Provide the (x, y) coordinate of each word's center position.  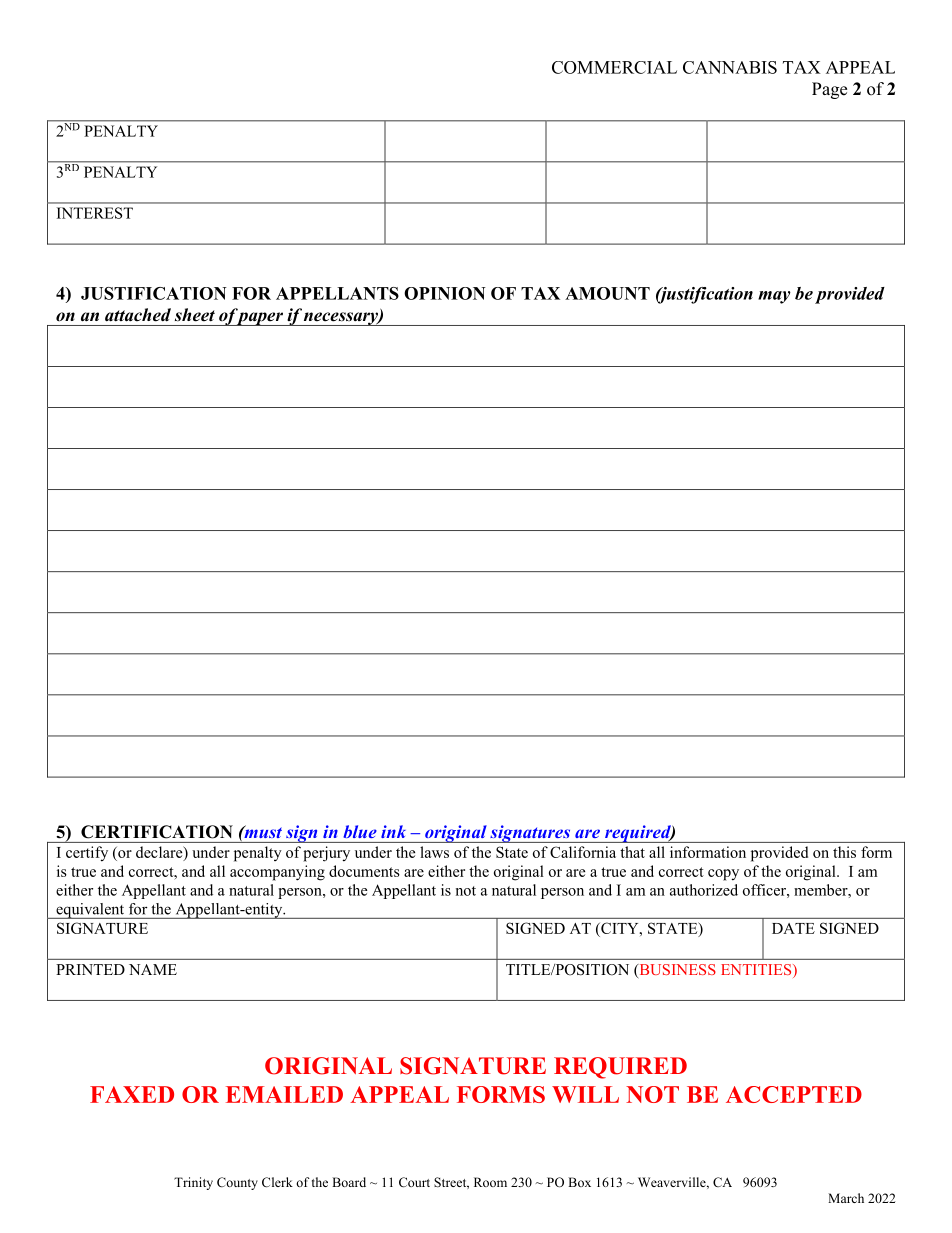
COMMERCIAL (614, 67)
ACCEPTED (794, 1094)
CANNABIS (730, 67)
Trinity (193, 1183)
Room (490, 1182)
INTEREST (95, 213)
